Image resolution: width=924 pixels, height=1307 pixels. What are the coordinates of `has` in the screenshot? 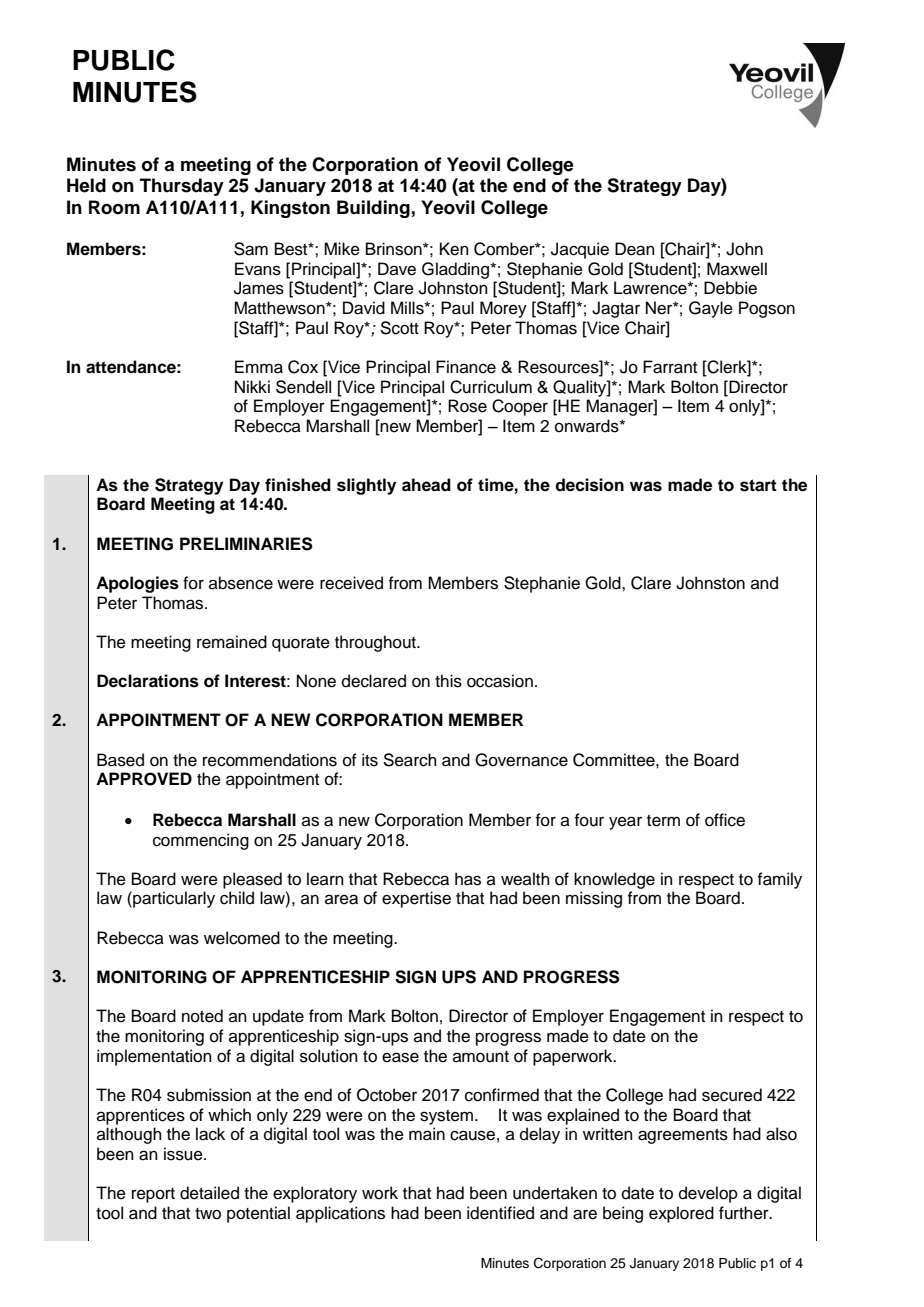 It's located at (468, 879).
